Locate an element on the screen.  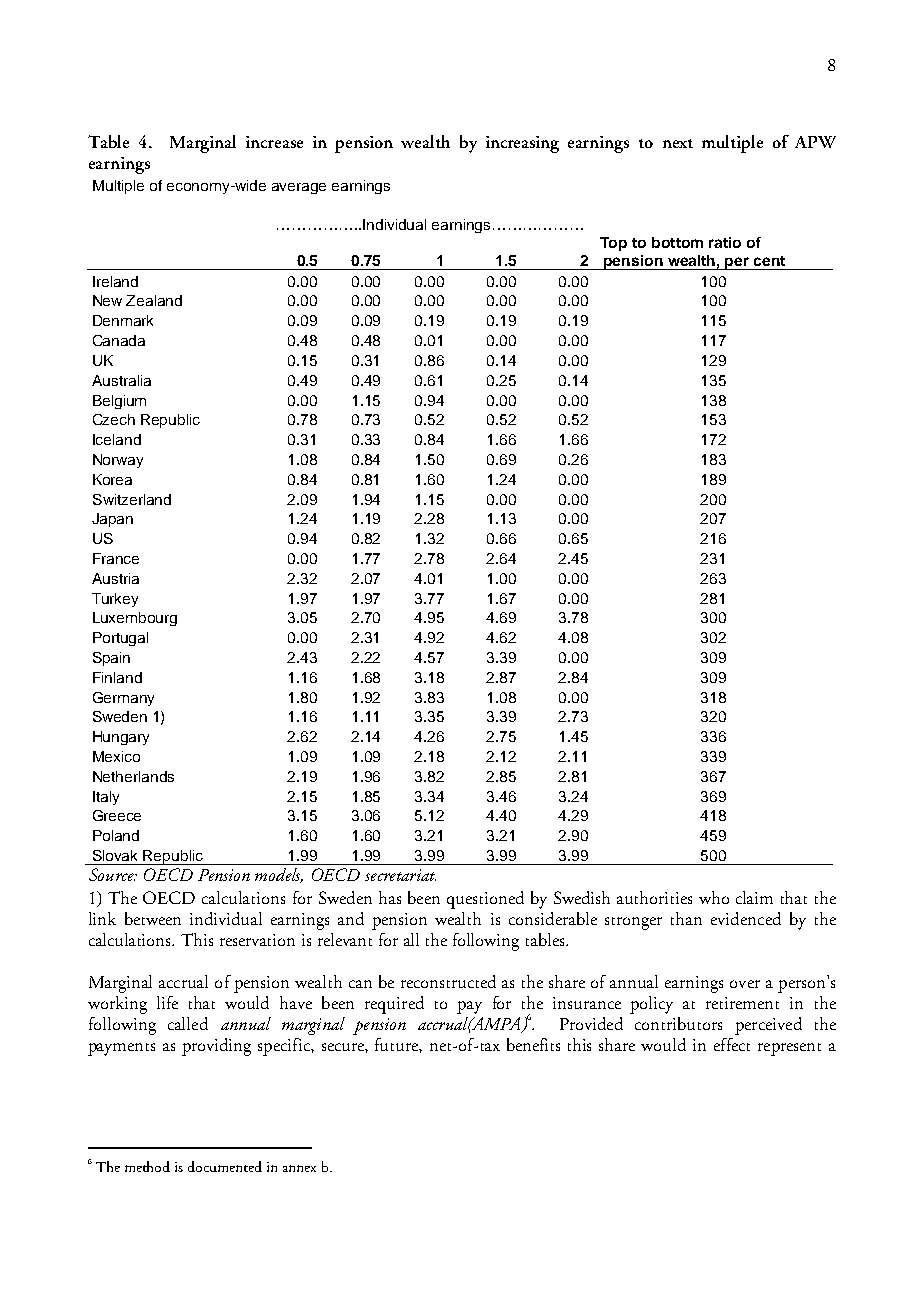
increasing is located at coordinates (522, 144).
